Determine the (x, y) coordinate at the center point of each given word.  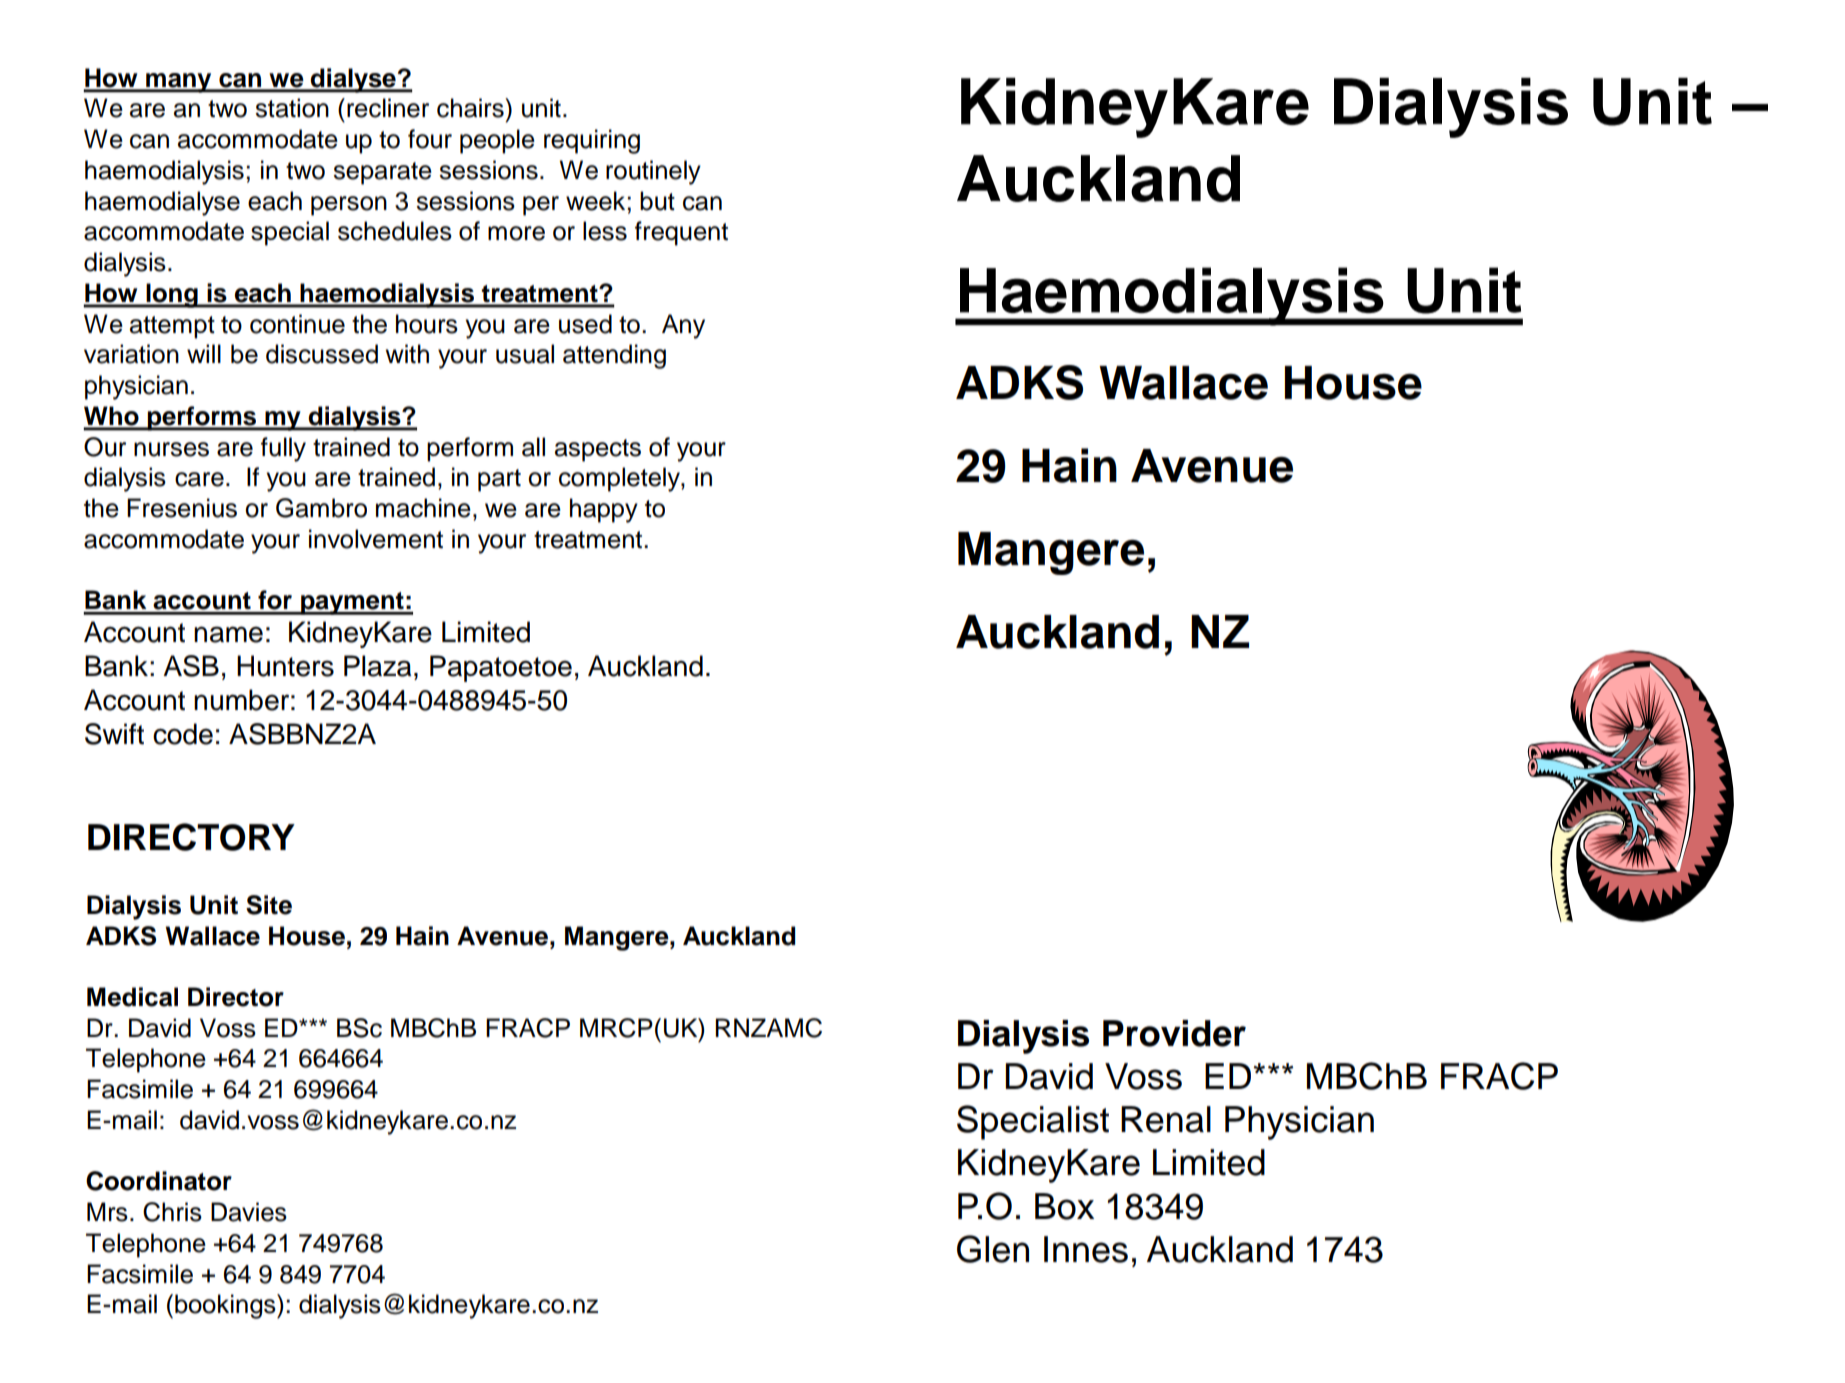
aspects (598, 450)
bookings (226, 1306)
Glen (993, 1249)
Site (269, 905)
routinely (653, 172)
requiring (592, 141)
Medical (132, 997)
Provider (1174, 1033)
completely (620, 479)
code (183, 734)
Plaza (377, 666)
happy (604, 510)
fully (283, 449)
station (292, 108)
